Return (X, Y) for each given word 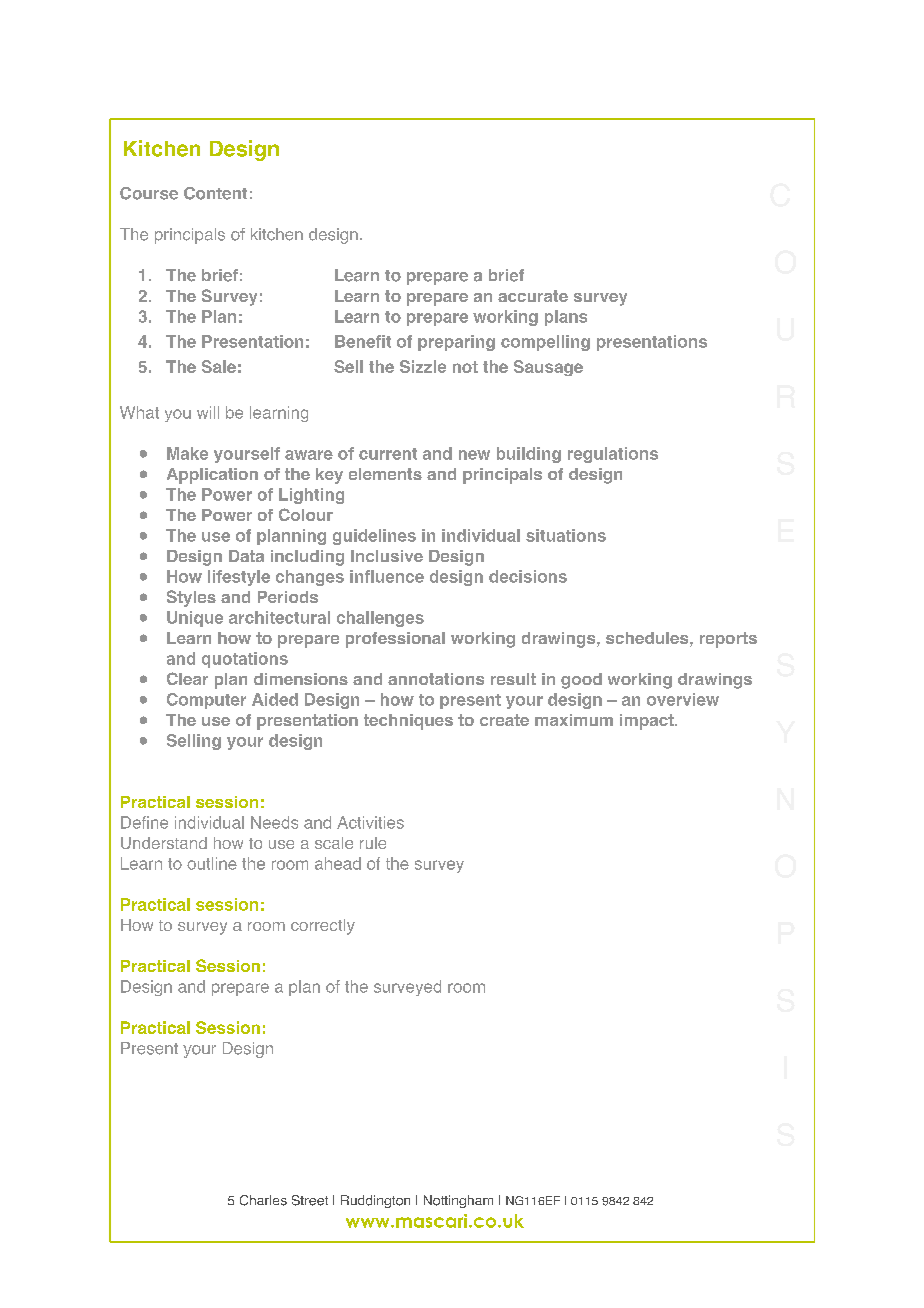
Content (215, 193)
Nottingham (458, 1201)
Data (246, 556)
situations (566, 535)
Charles (263, 1200)
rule (373, 843)
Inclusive (387, 556)
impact (648, 722)
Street (310, 1200)
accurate (533, 296)
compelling (545, 343)
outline (212, 863)
